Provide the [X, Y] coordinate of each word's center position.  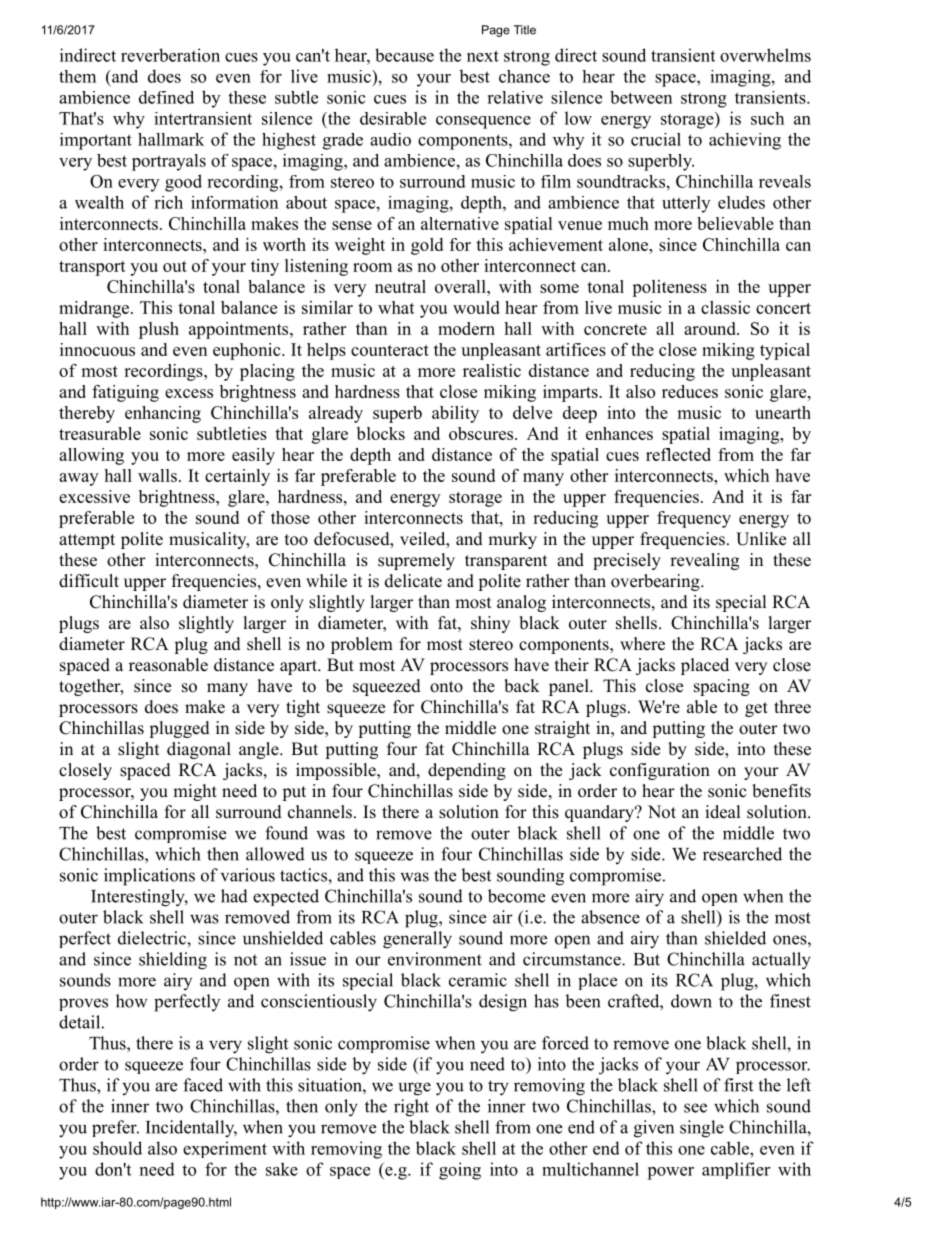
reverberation [170, 55]
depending [467, 771]
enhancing [163, 414]
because [404, 55]
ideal [723, 812]
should [117, 1148]
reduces [690, 391]
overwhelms [765, 55]
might [195, 792]
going [460, 1171]
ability [455, 414]
